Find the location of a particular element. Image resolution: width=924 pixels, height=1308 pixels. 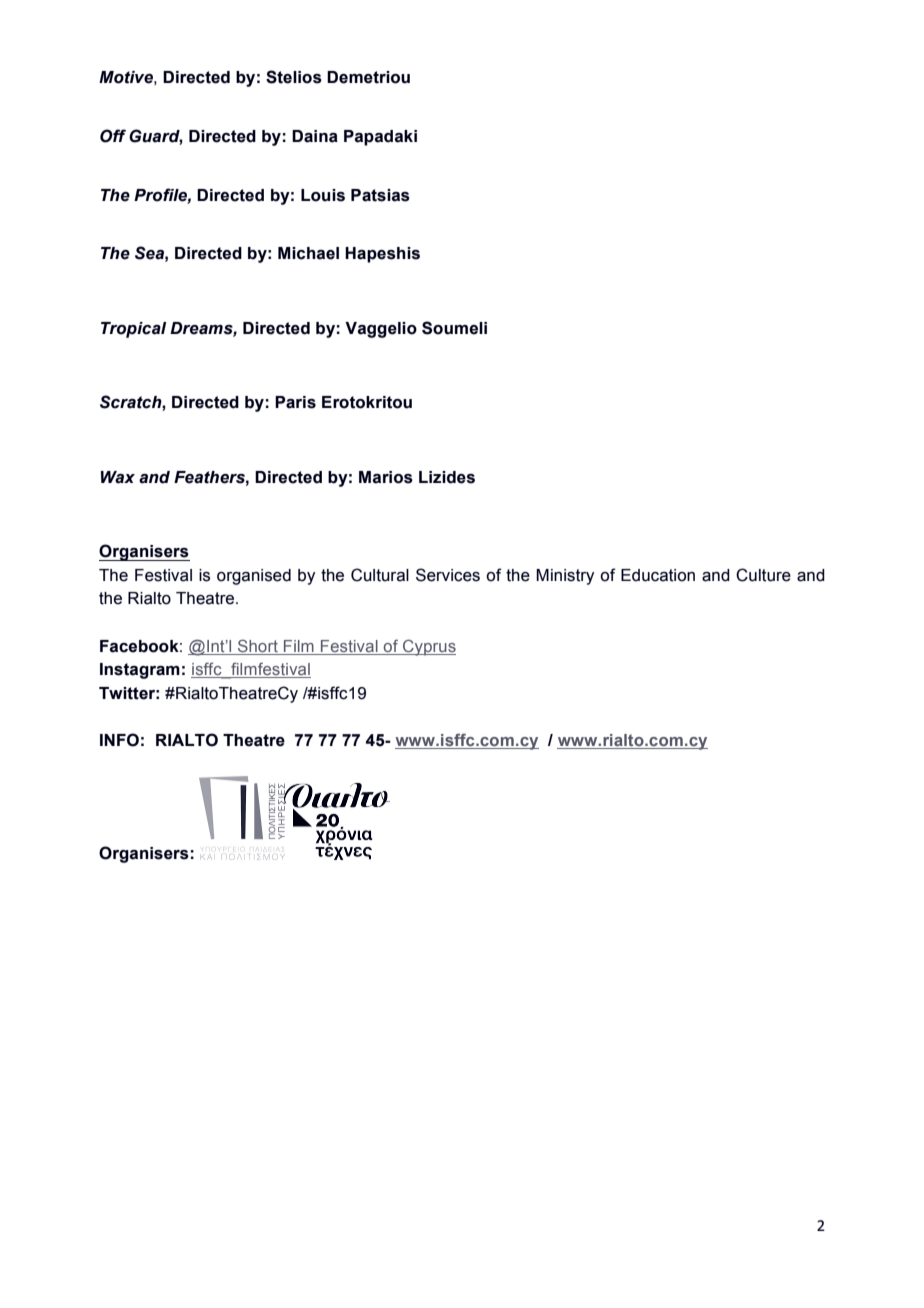

Cyprus is located at coordinates (428, 647).
